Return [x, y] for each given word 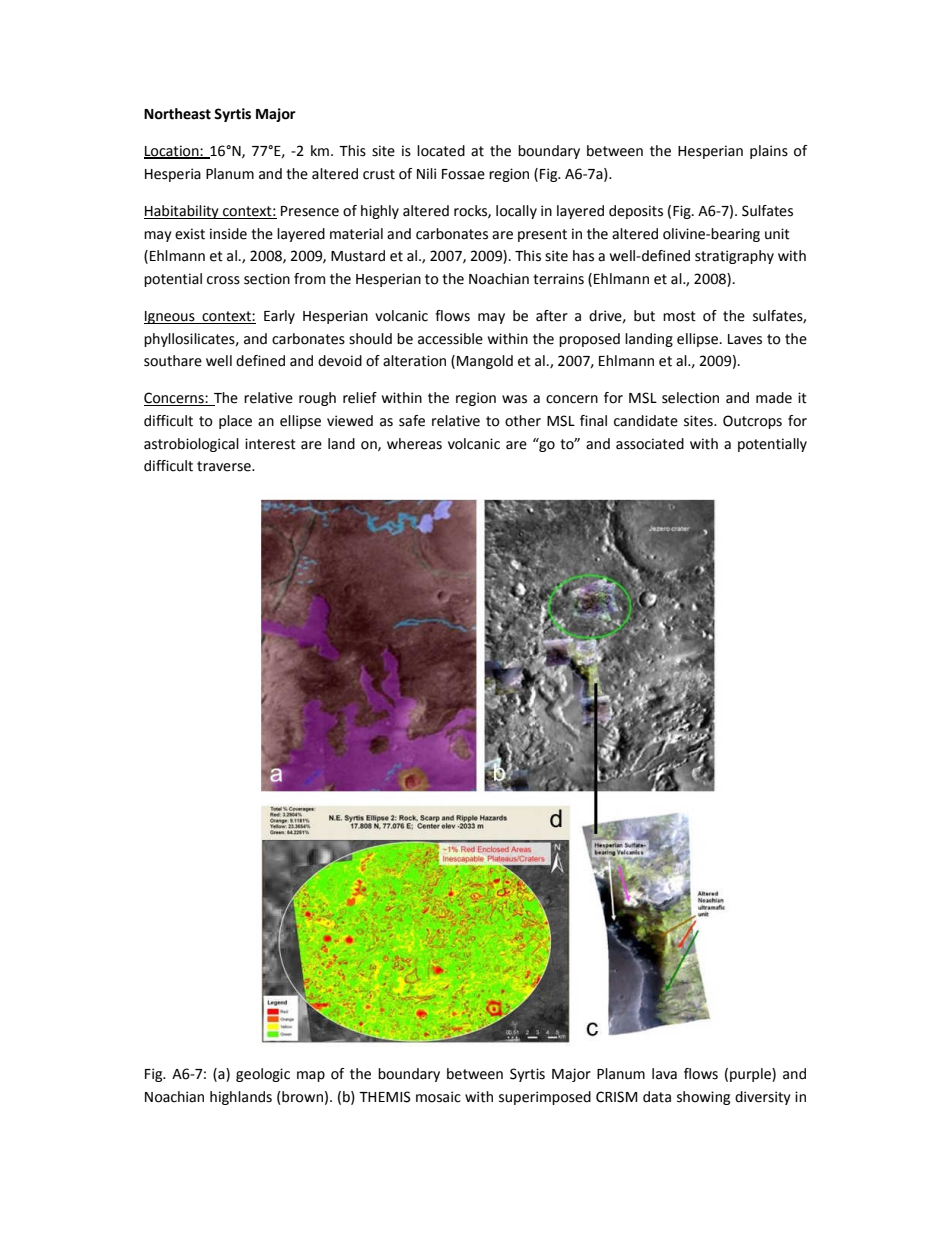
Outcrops [752, 422]
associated [650, 444]
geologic [263, 1075]
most [679, 316]
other [523, 421]
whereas [414, 444]
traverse [225, 466]
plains [769, 152]
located [441, 151]
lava [664, 1074]
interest [270, 444]
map [311, 1076]
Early [279, 317]
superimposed [545, 1098]
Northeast [177, 114]
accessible [450, 339]
